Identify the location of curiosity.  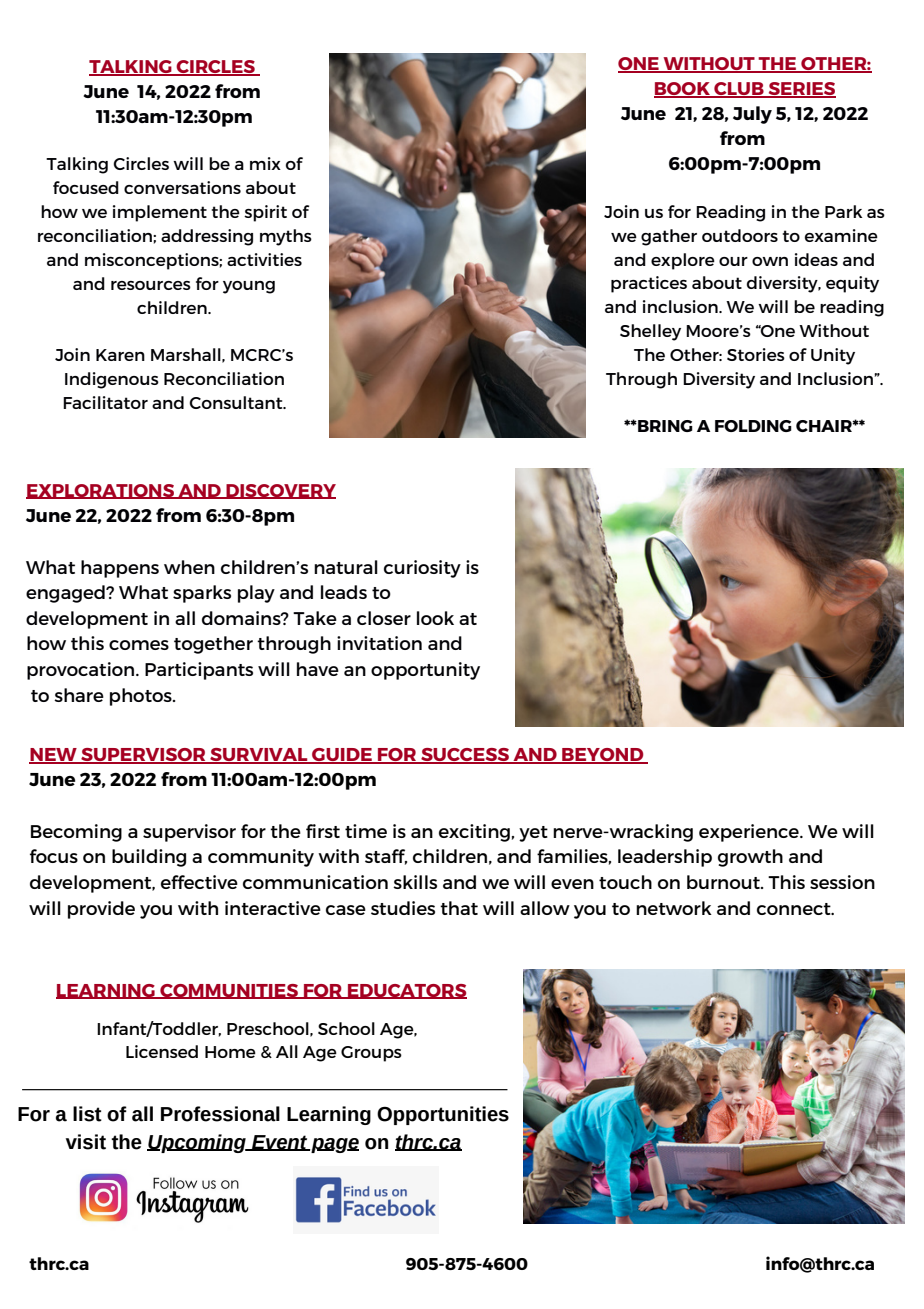
(422, 569).
